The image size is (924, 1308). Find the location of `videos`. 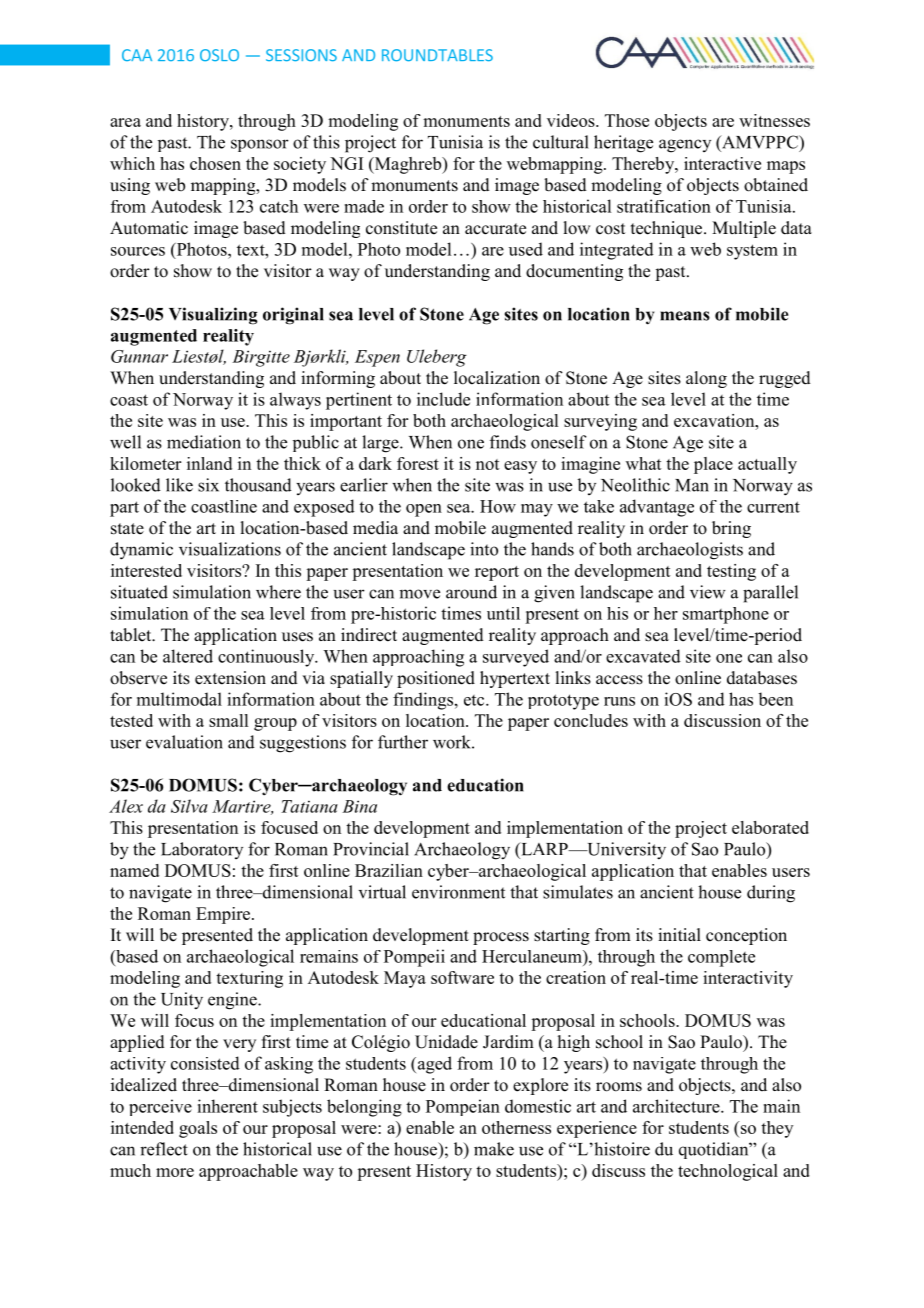

videos is located at coordinates (572, 120).
